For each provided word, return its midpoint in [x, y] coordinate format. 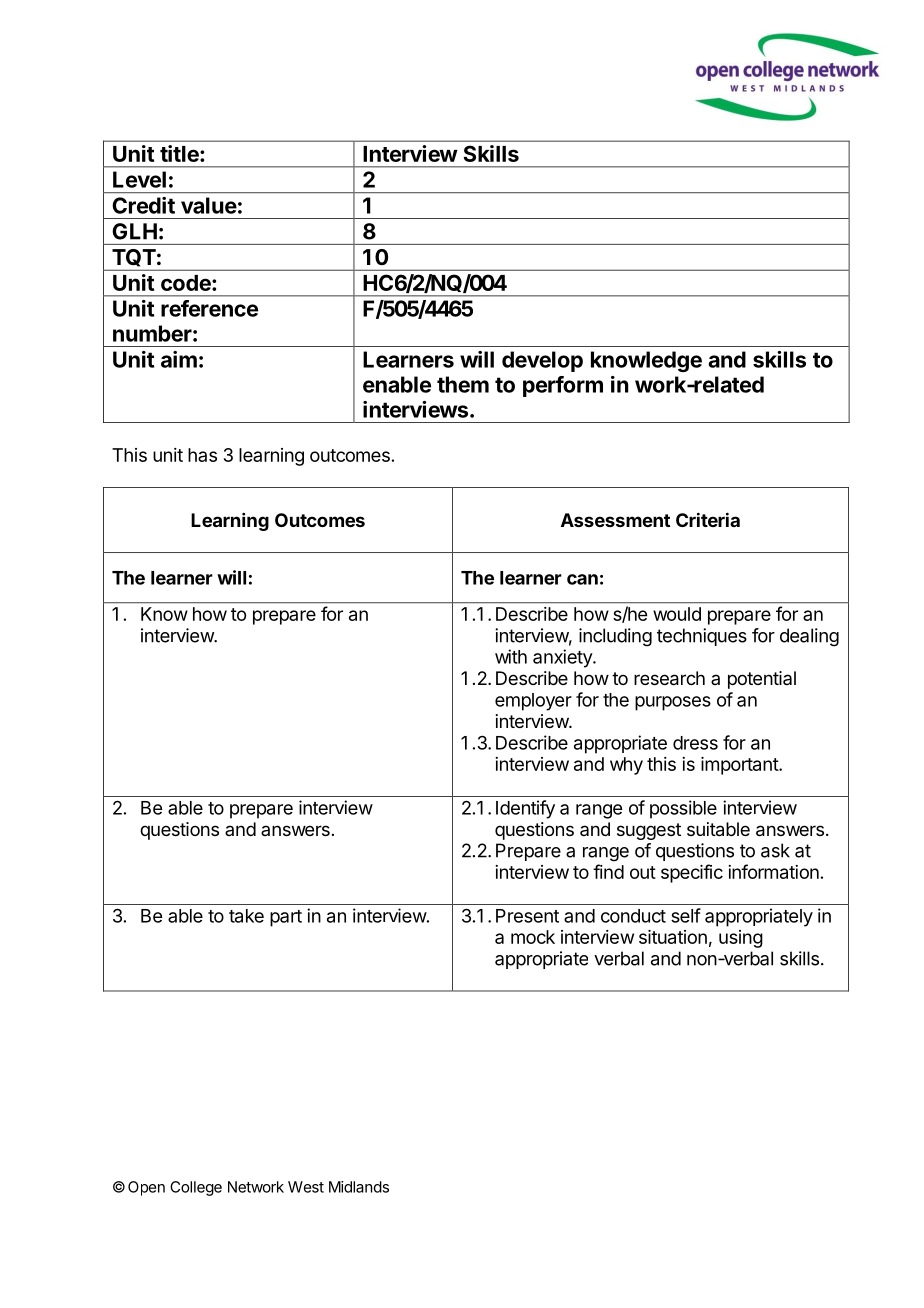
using [741, 939]
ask [775, 850]
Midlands [359, 1187]
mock [533, 937]
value [209, 205]
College [196, 1188]
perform [563, 386]
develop [542, 361]
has [202, 455]
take [246, 916]
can [582, 579]
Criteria [708, 519]
